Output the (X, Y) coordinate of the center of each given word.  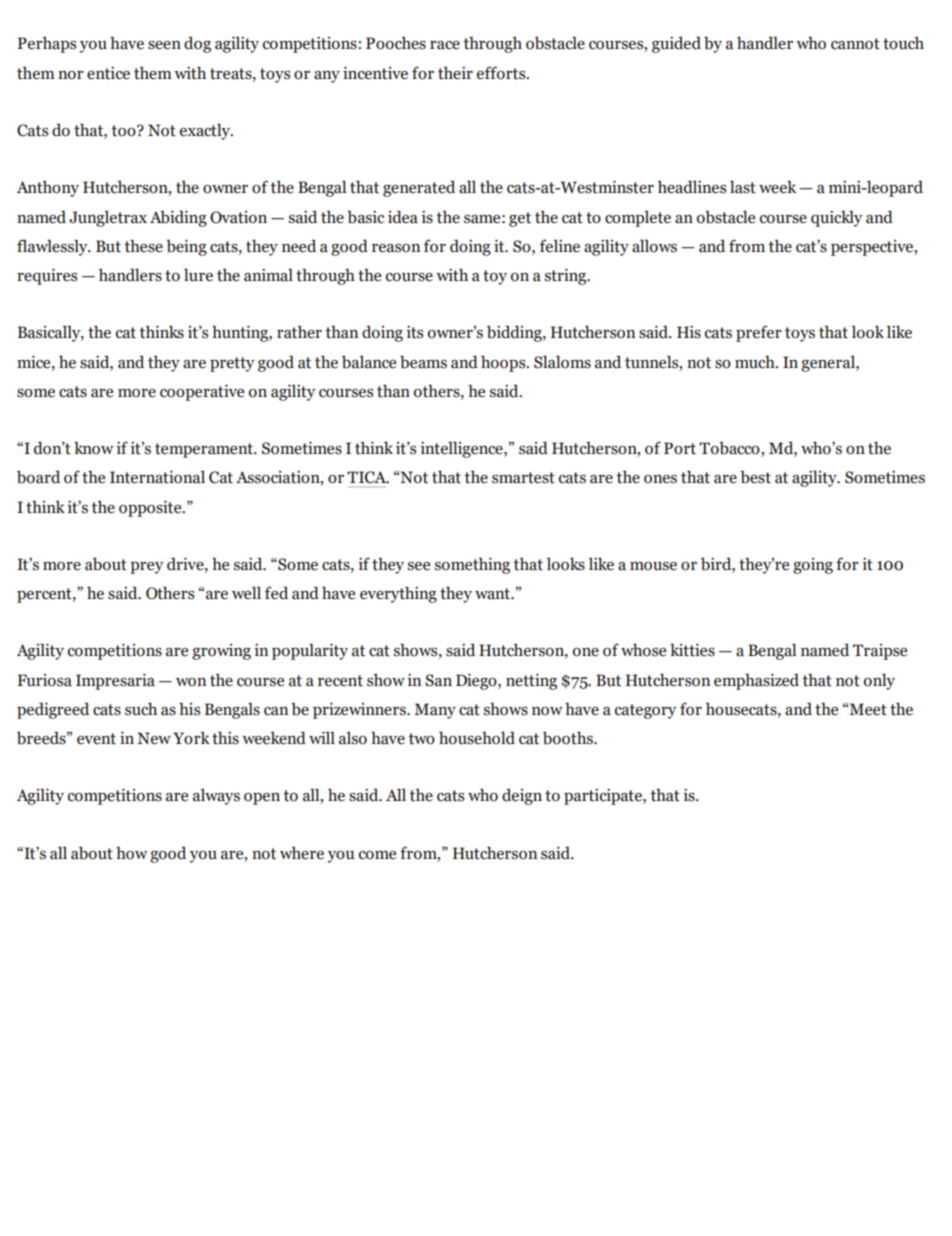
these (143, 246)
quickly (837, 218)
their (455, 73)
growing (221, 652)
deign (522, 796)
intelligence (462, 449)
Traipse (880, 652)
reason (396, 248)
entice (108, 73)
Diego (477, 681)
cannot (855, 44)
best (755, 477)
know (94, 448)
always (216, 796)
